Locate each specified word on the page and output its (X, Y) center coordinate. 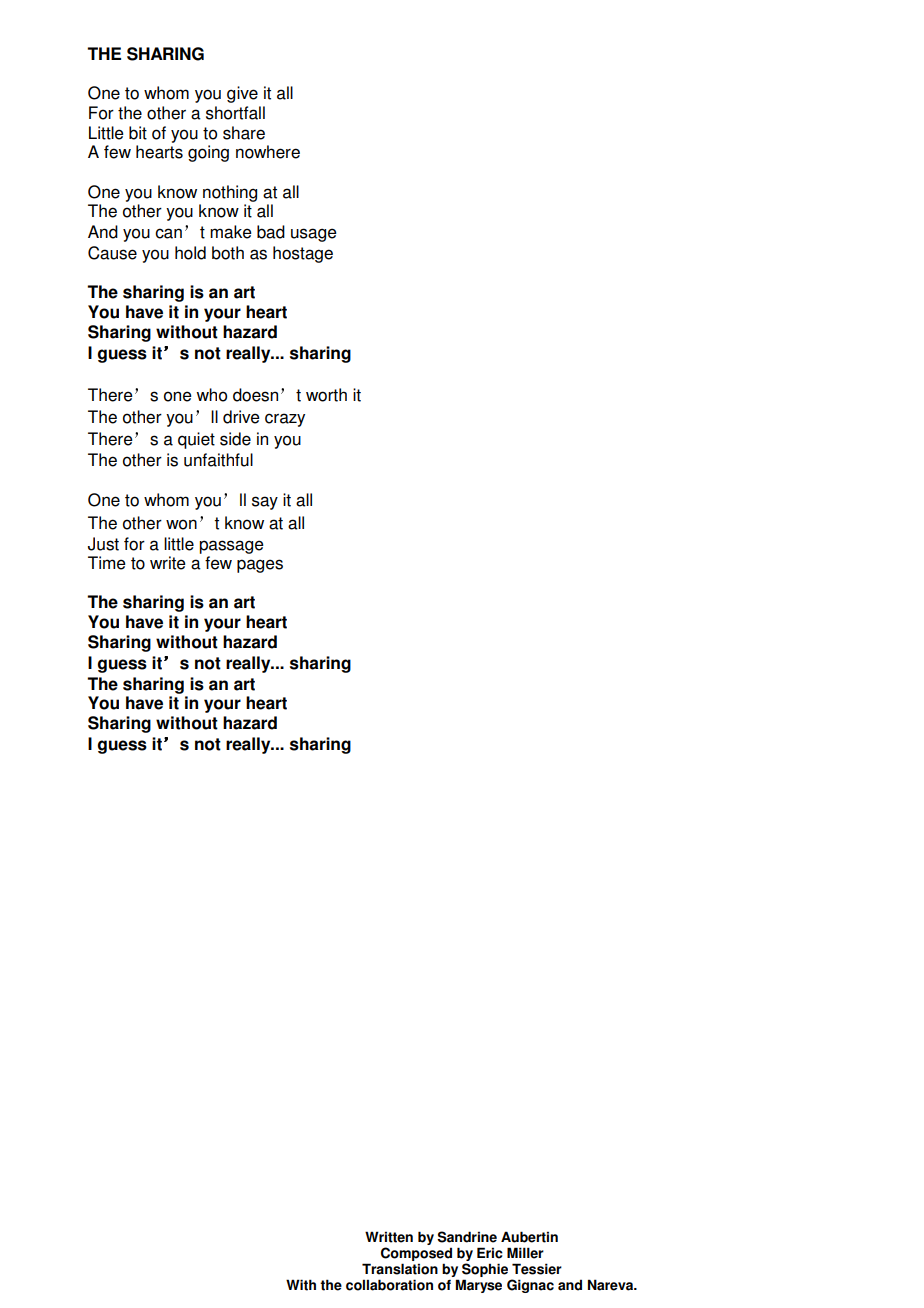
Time (107, 563)
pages (260, 566)
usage (314, 235)
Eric (490, 1253)
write (168, 563)
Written (389, 1237)
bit (138, 133)
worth (326, 395)
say (265, 503)
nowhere (268, 152)
